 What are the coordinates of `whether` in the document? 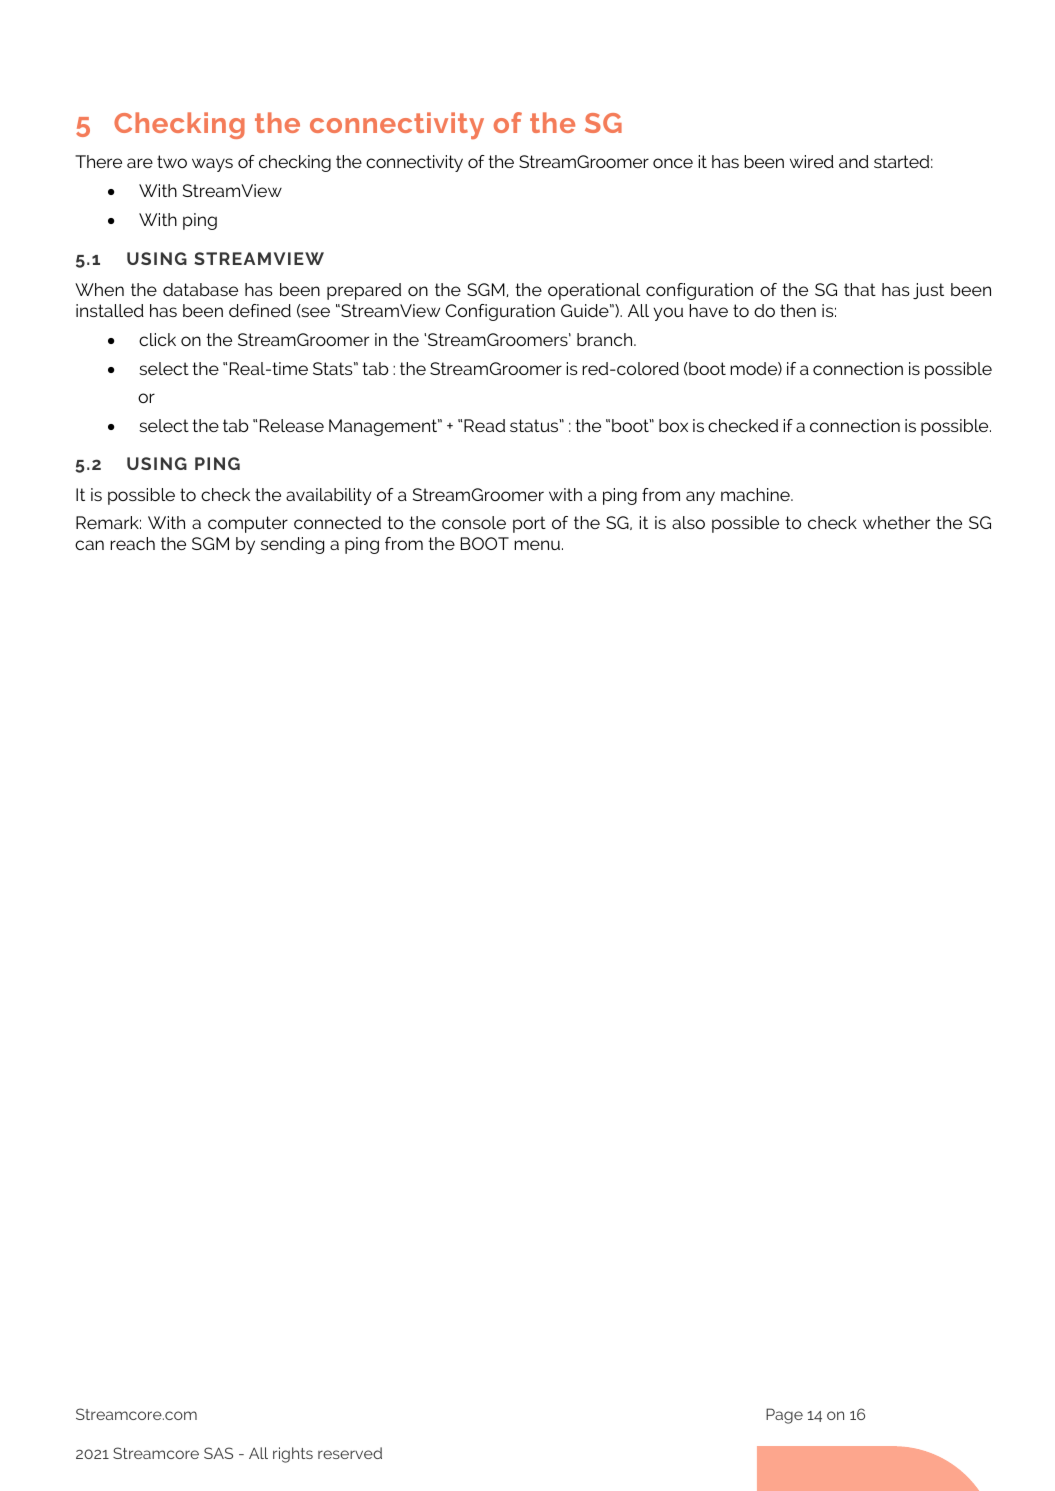 It's located at (896, 522).
